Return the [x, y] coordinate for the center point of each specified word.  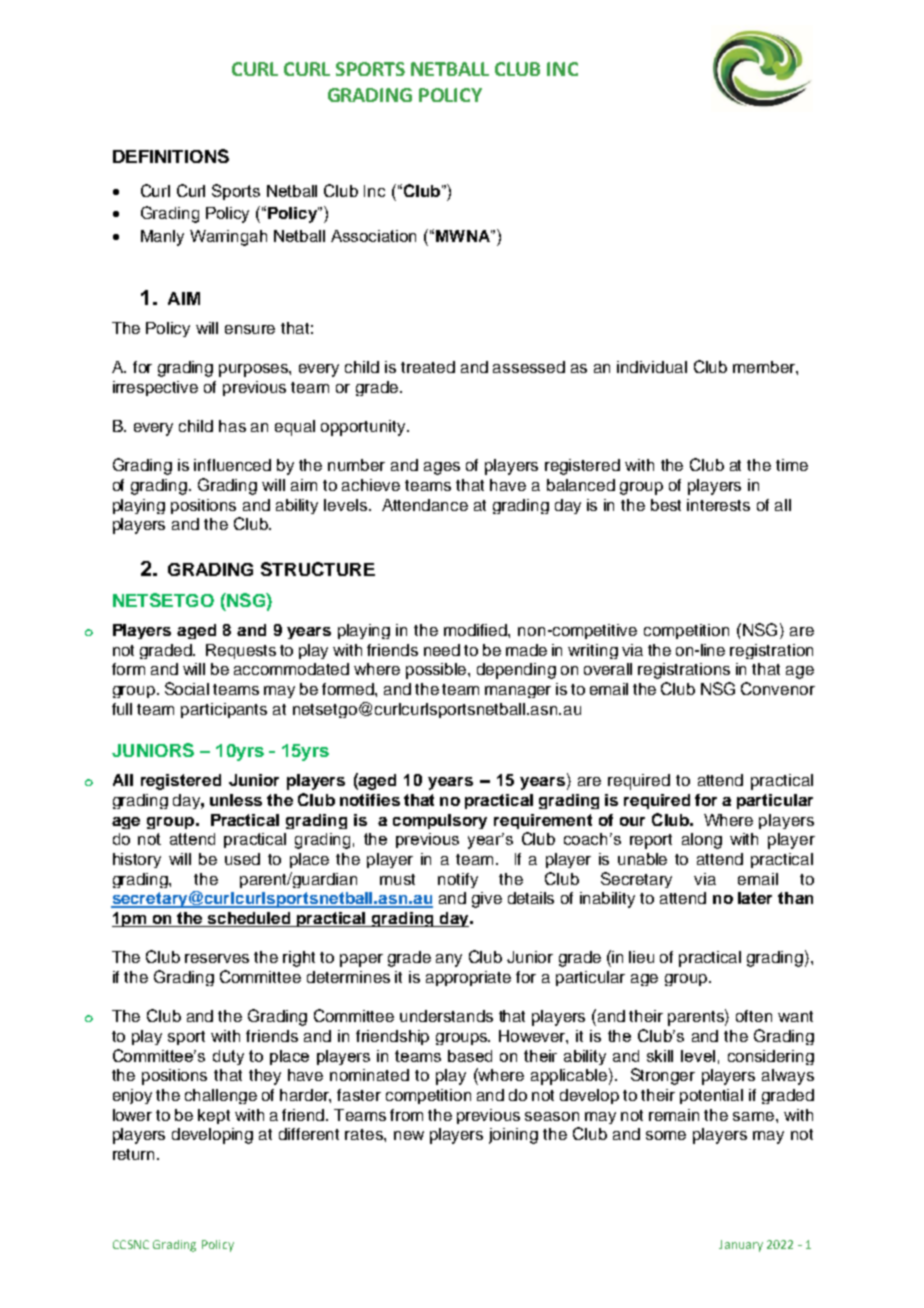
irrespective [155, 388]
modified [476, 630]
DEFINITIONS [171, 156]
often [754, 1016]
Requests [241, 651]
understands [446, 1016]
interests [718, 505]
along [702, 841]
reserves [217, 958]
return [135, 1154]
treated [428, 367]
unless [236, 800]
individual [652, 367]
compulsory [440, 821]
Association [373, 236]
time [792, 465]
